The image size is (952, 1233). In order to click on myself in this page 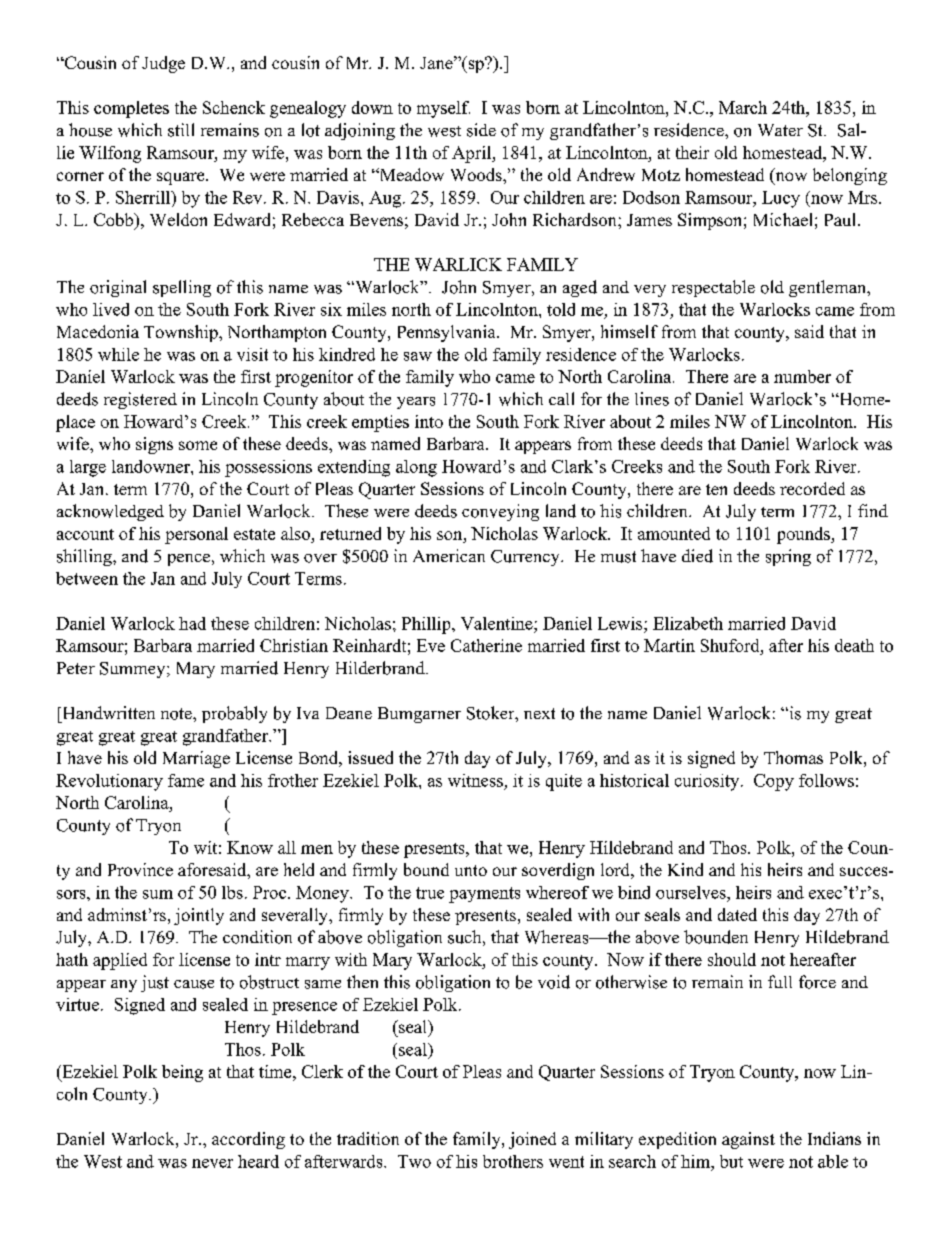, I will do `click(443, 109)`.
